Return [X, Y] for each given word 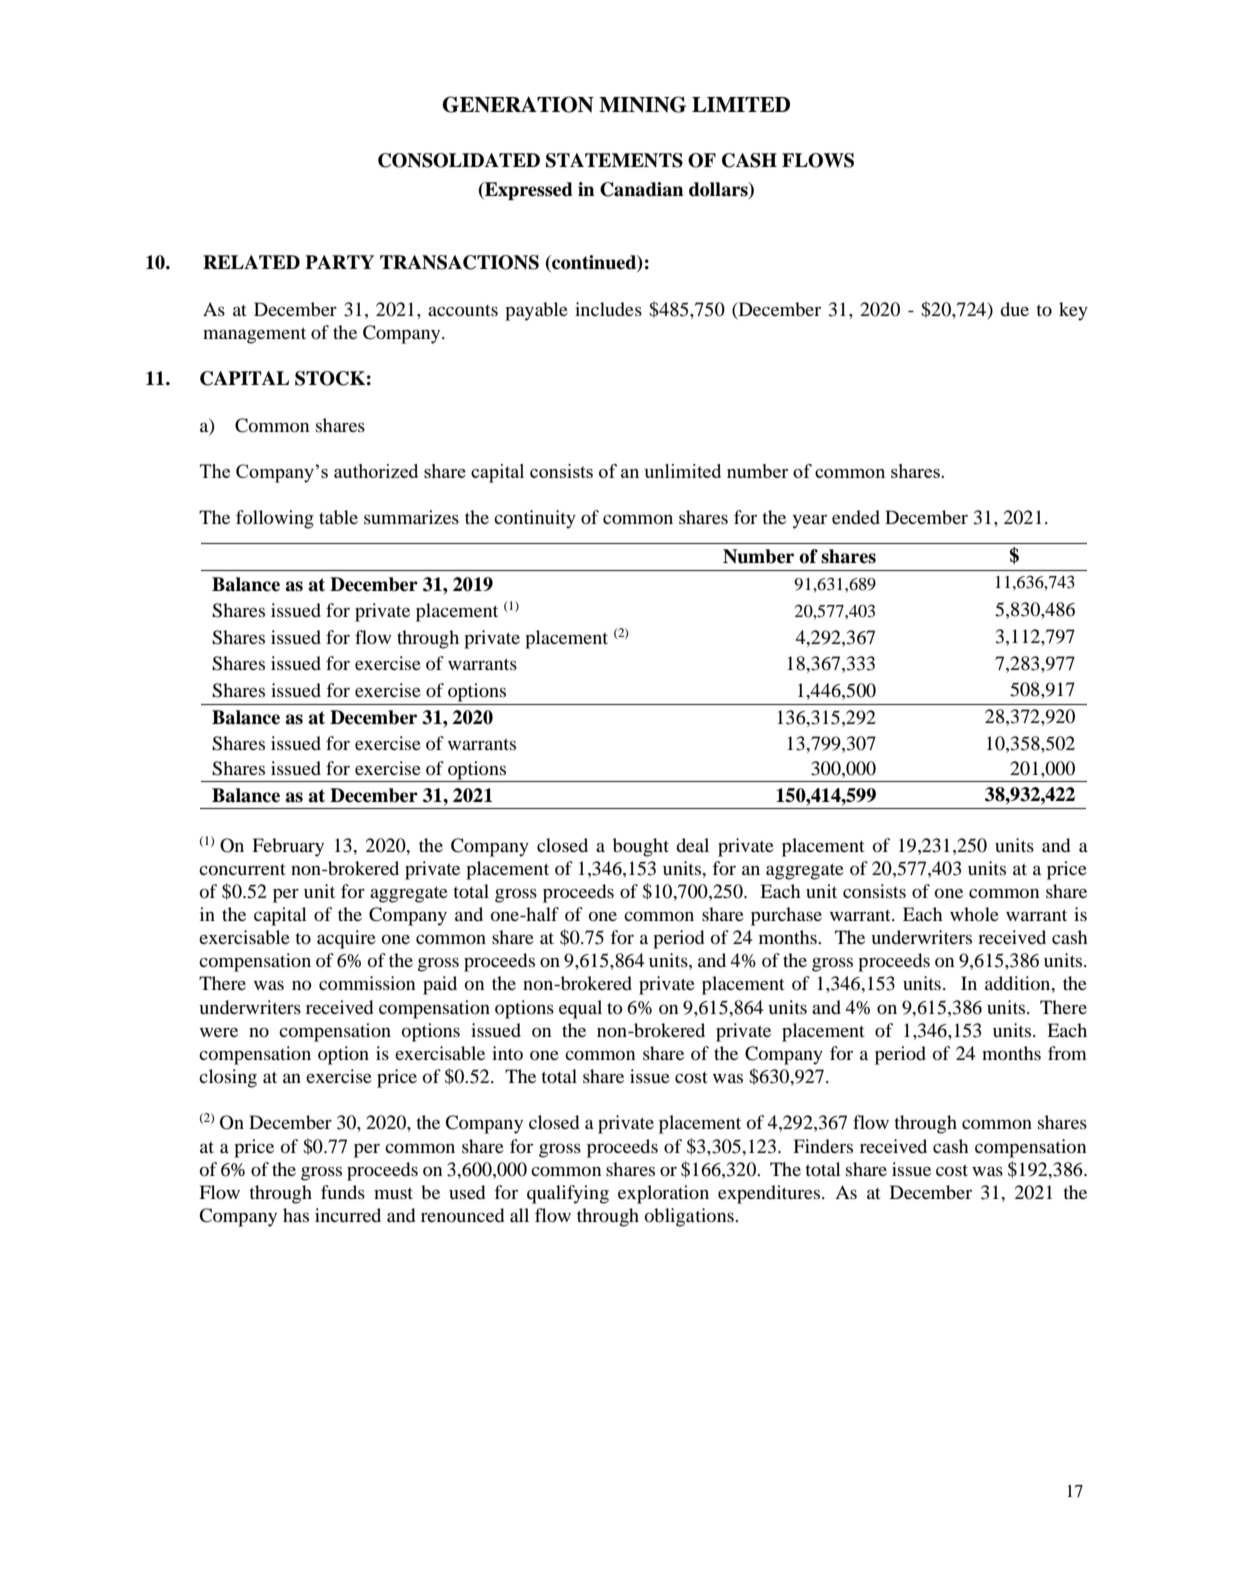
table [338, 517]
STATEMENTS [614, 160]
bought [641, 847]
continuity [535, 519]
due [1014, 309]
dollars [719, 189]
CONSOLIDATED [459, 160]
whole [974, 914]
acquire [346, 939]
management [254, 335]
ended [856, 517]
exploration [663, 1194]
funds [343, 1192]
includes [608, 309]
